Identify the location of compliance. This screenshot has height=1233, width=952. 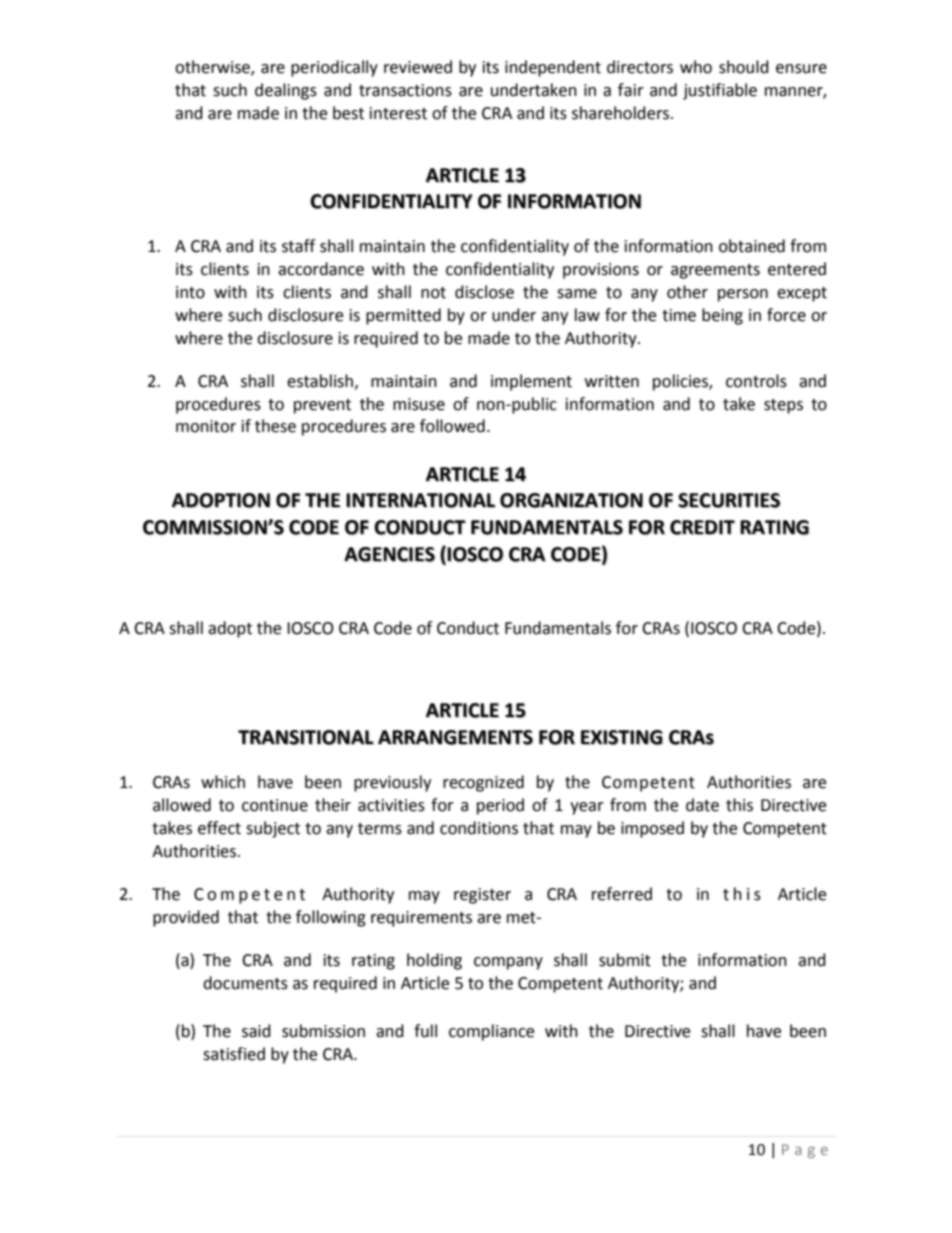
(491, 1032).
